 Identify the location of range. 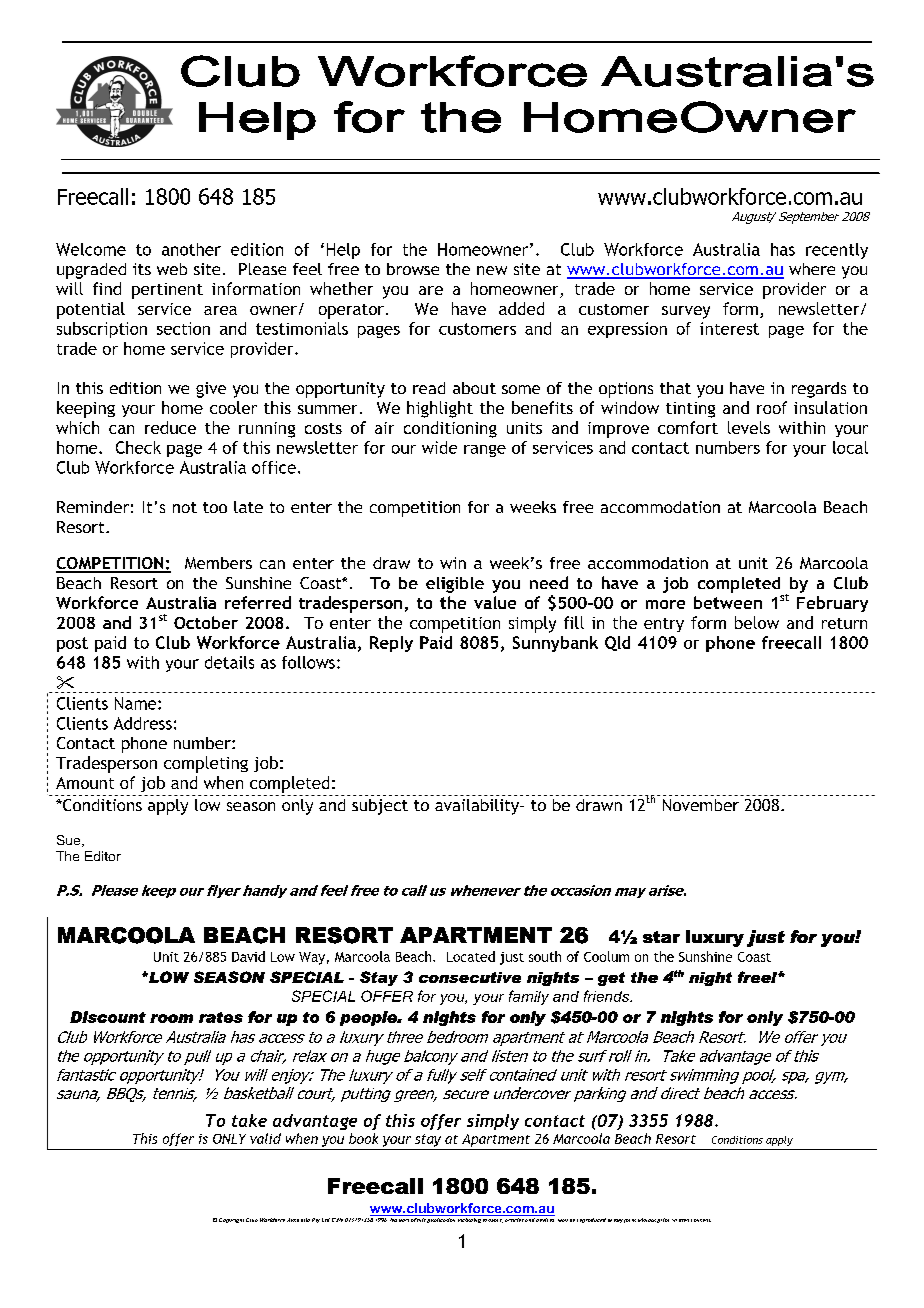
(485, 451).
